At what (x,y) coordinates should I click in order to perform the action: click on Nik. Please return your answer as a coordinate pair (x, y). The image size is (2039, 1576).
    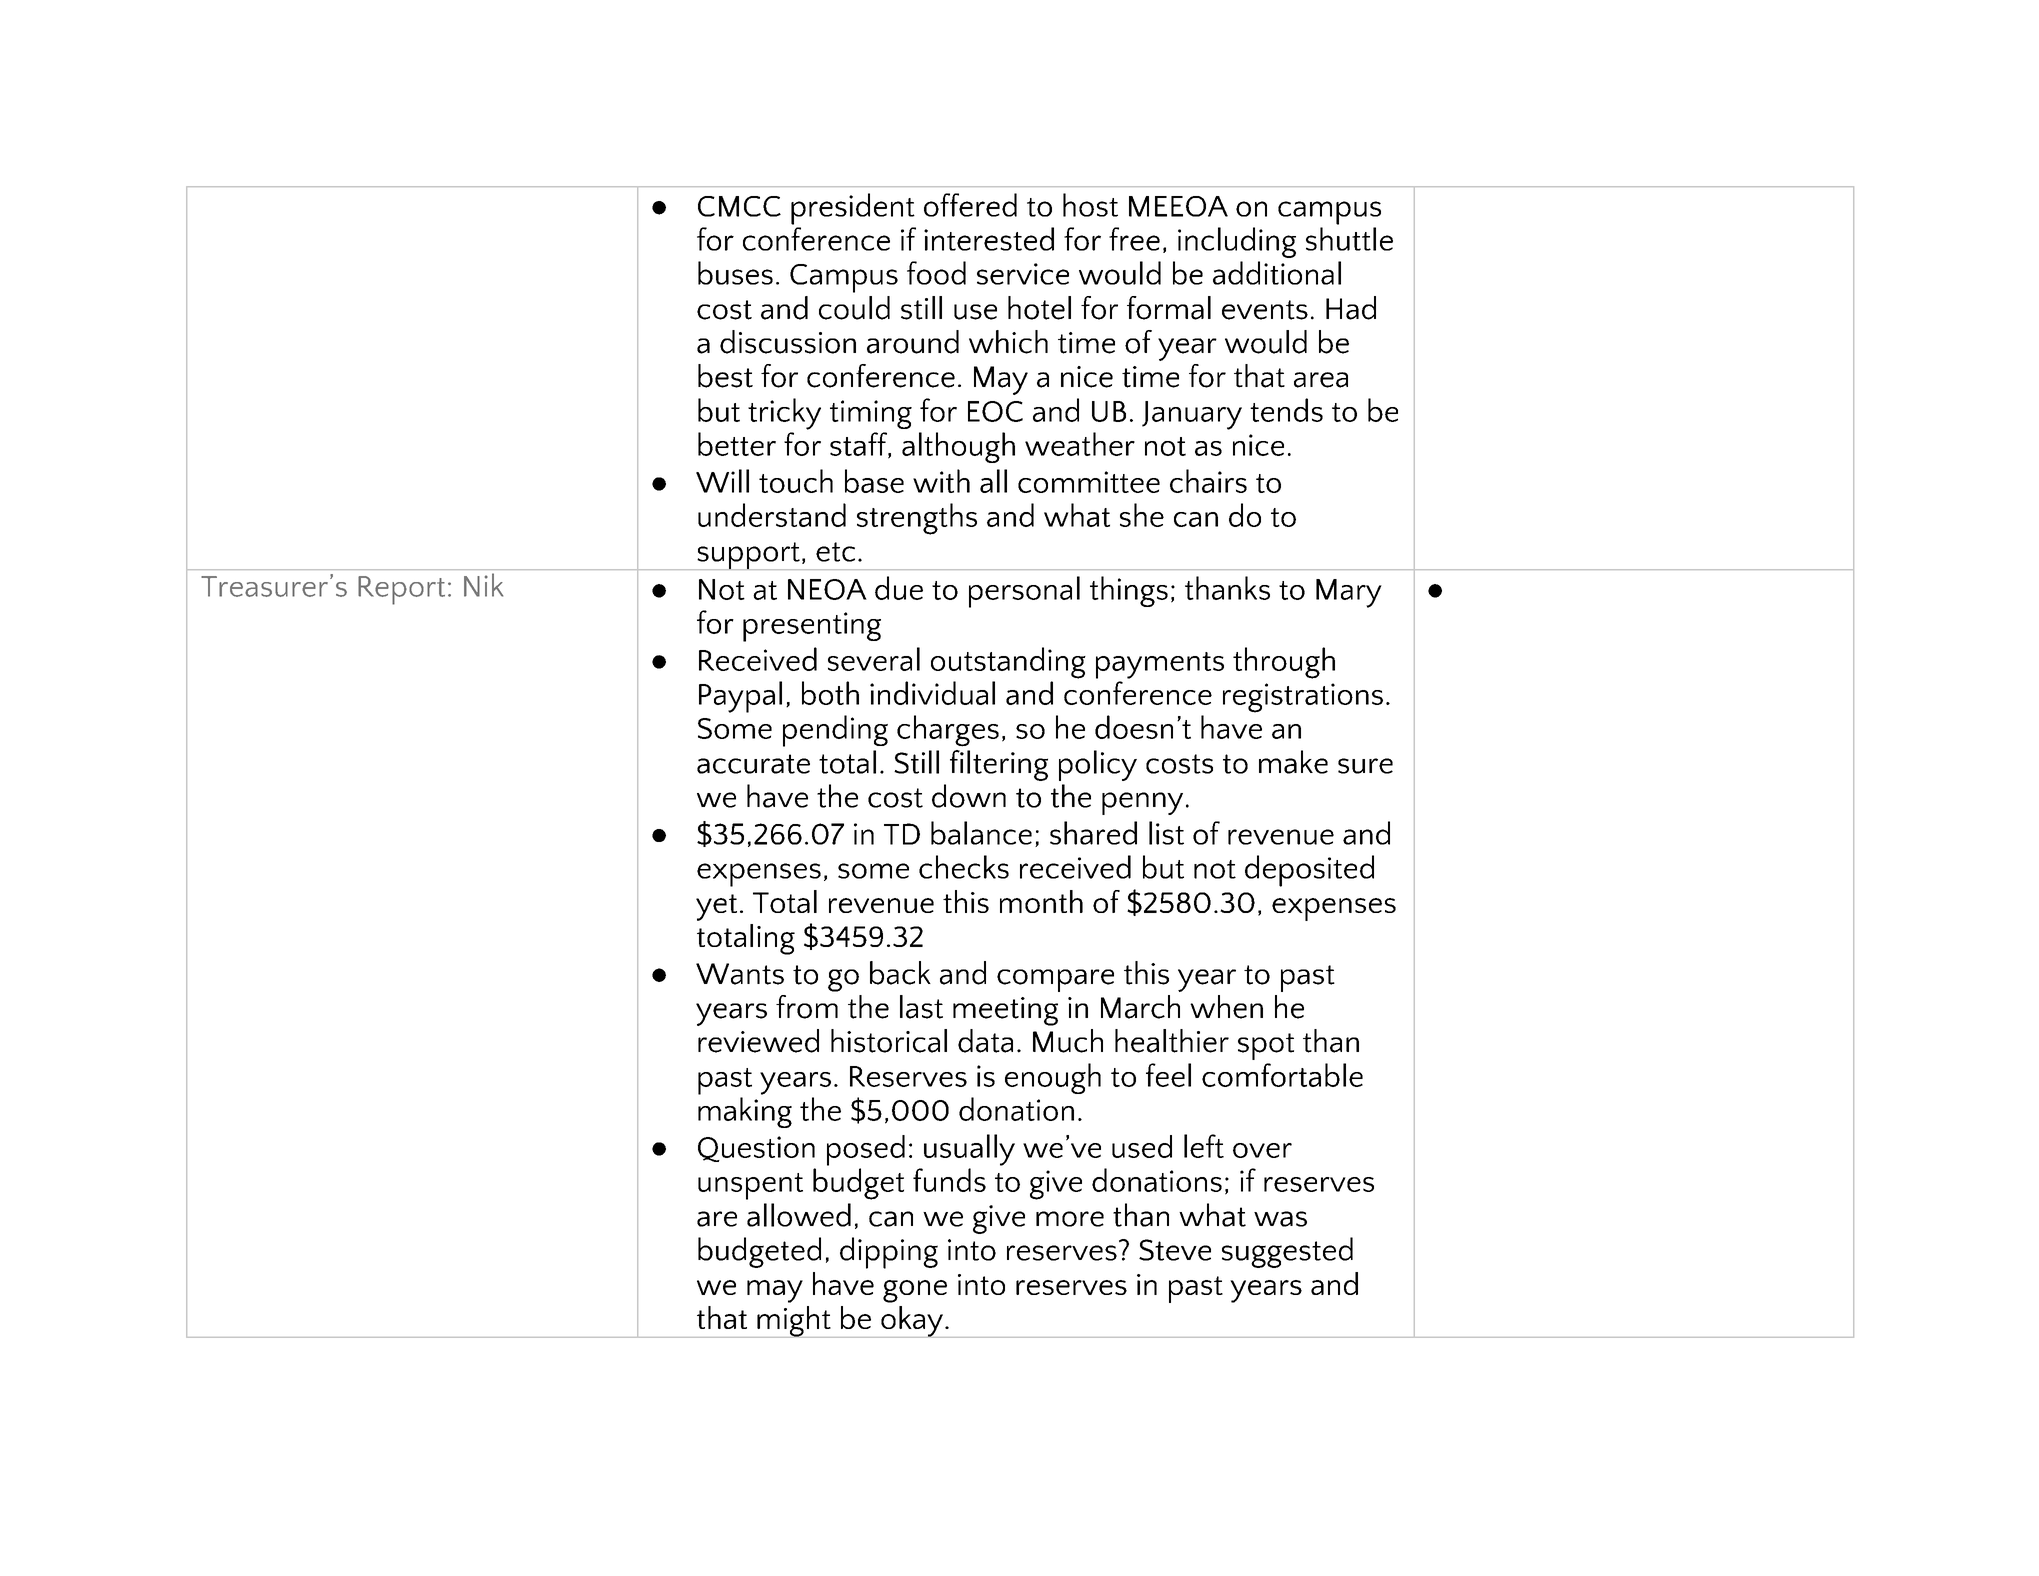
    Looking at the image, I should click on (483, 585).
